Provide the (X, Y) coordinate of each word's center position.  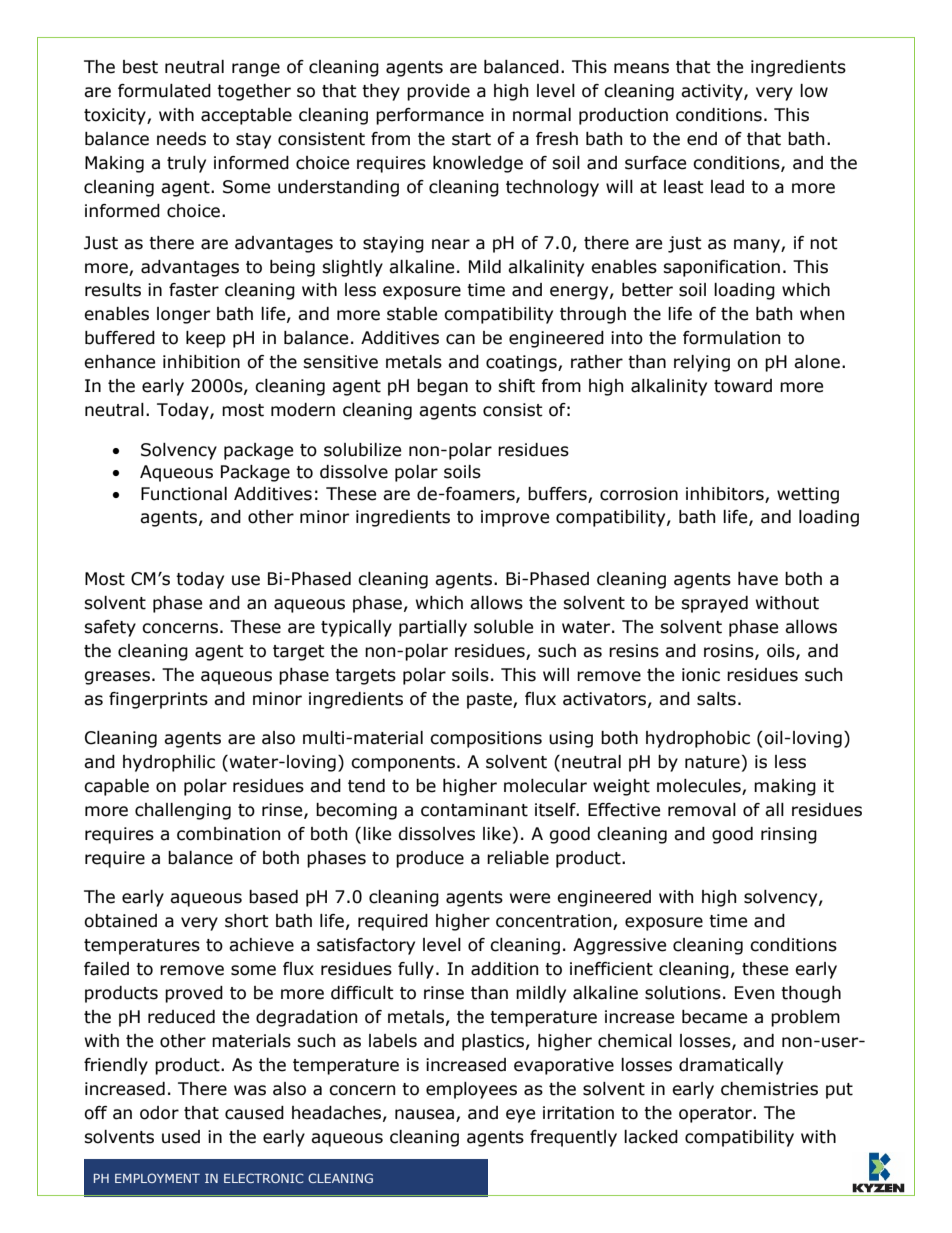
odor (159, 1113)
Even (754, 993)
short (247, 921)
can (460, 339)
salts (716, 699)
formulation (731, 338)
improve (515, 518)
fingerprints (158, 700)
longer (183, 315)
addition (504, 969)
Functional (184, 494)
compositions (486, 739)
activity (713, 92)
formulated (164, 91)
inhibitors (726, 495)
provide (438, 92)
